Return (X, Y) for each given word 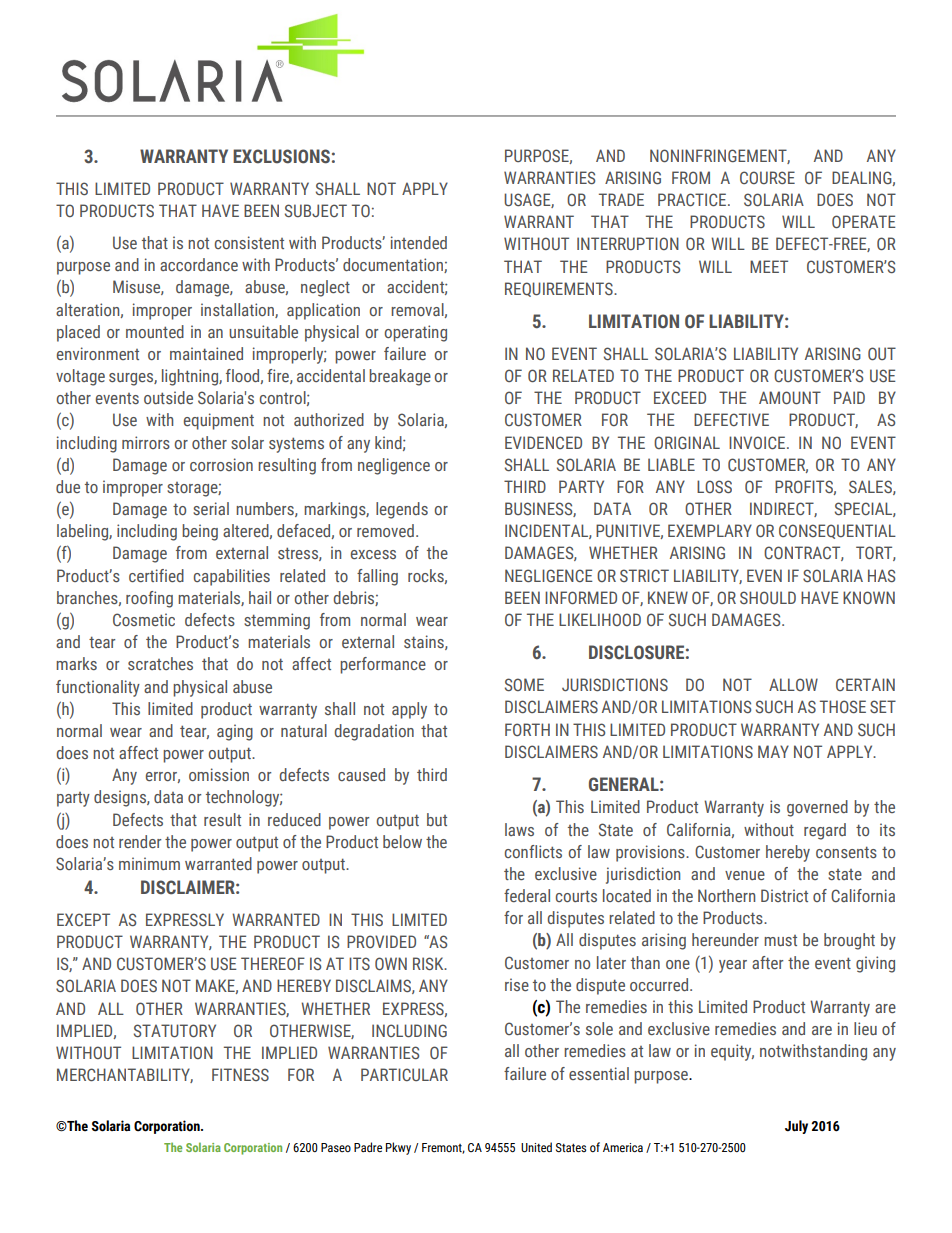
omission (219, 774)
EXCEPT (83, 919)
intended (419, 242)
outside (168, 397)
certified (156, 575)
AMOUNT (790, 397)
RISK (429, 963)
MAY (773, 751)
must (780, 940)
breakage (400, 377)
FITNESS (240, 1074)
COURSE (767, 177)
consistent (249, 242)
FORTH (527, 729)
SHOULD (768, 597)
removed (385, 530)
